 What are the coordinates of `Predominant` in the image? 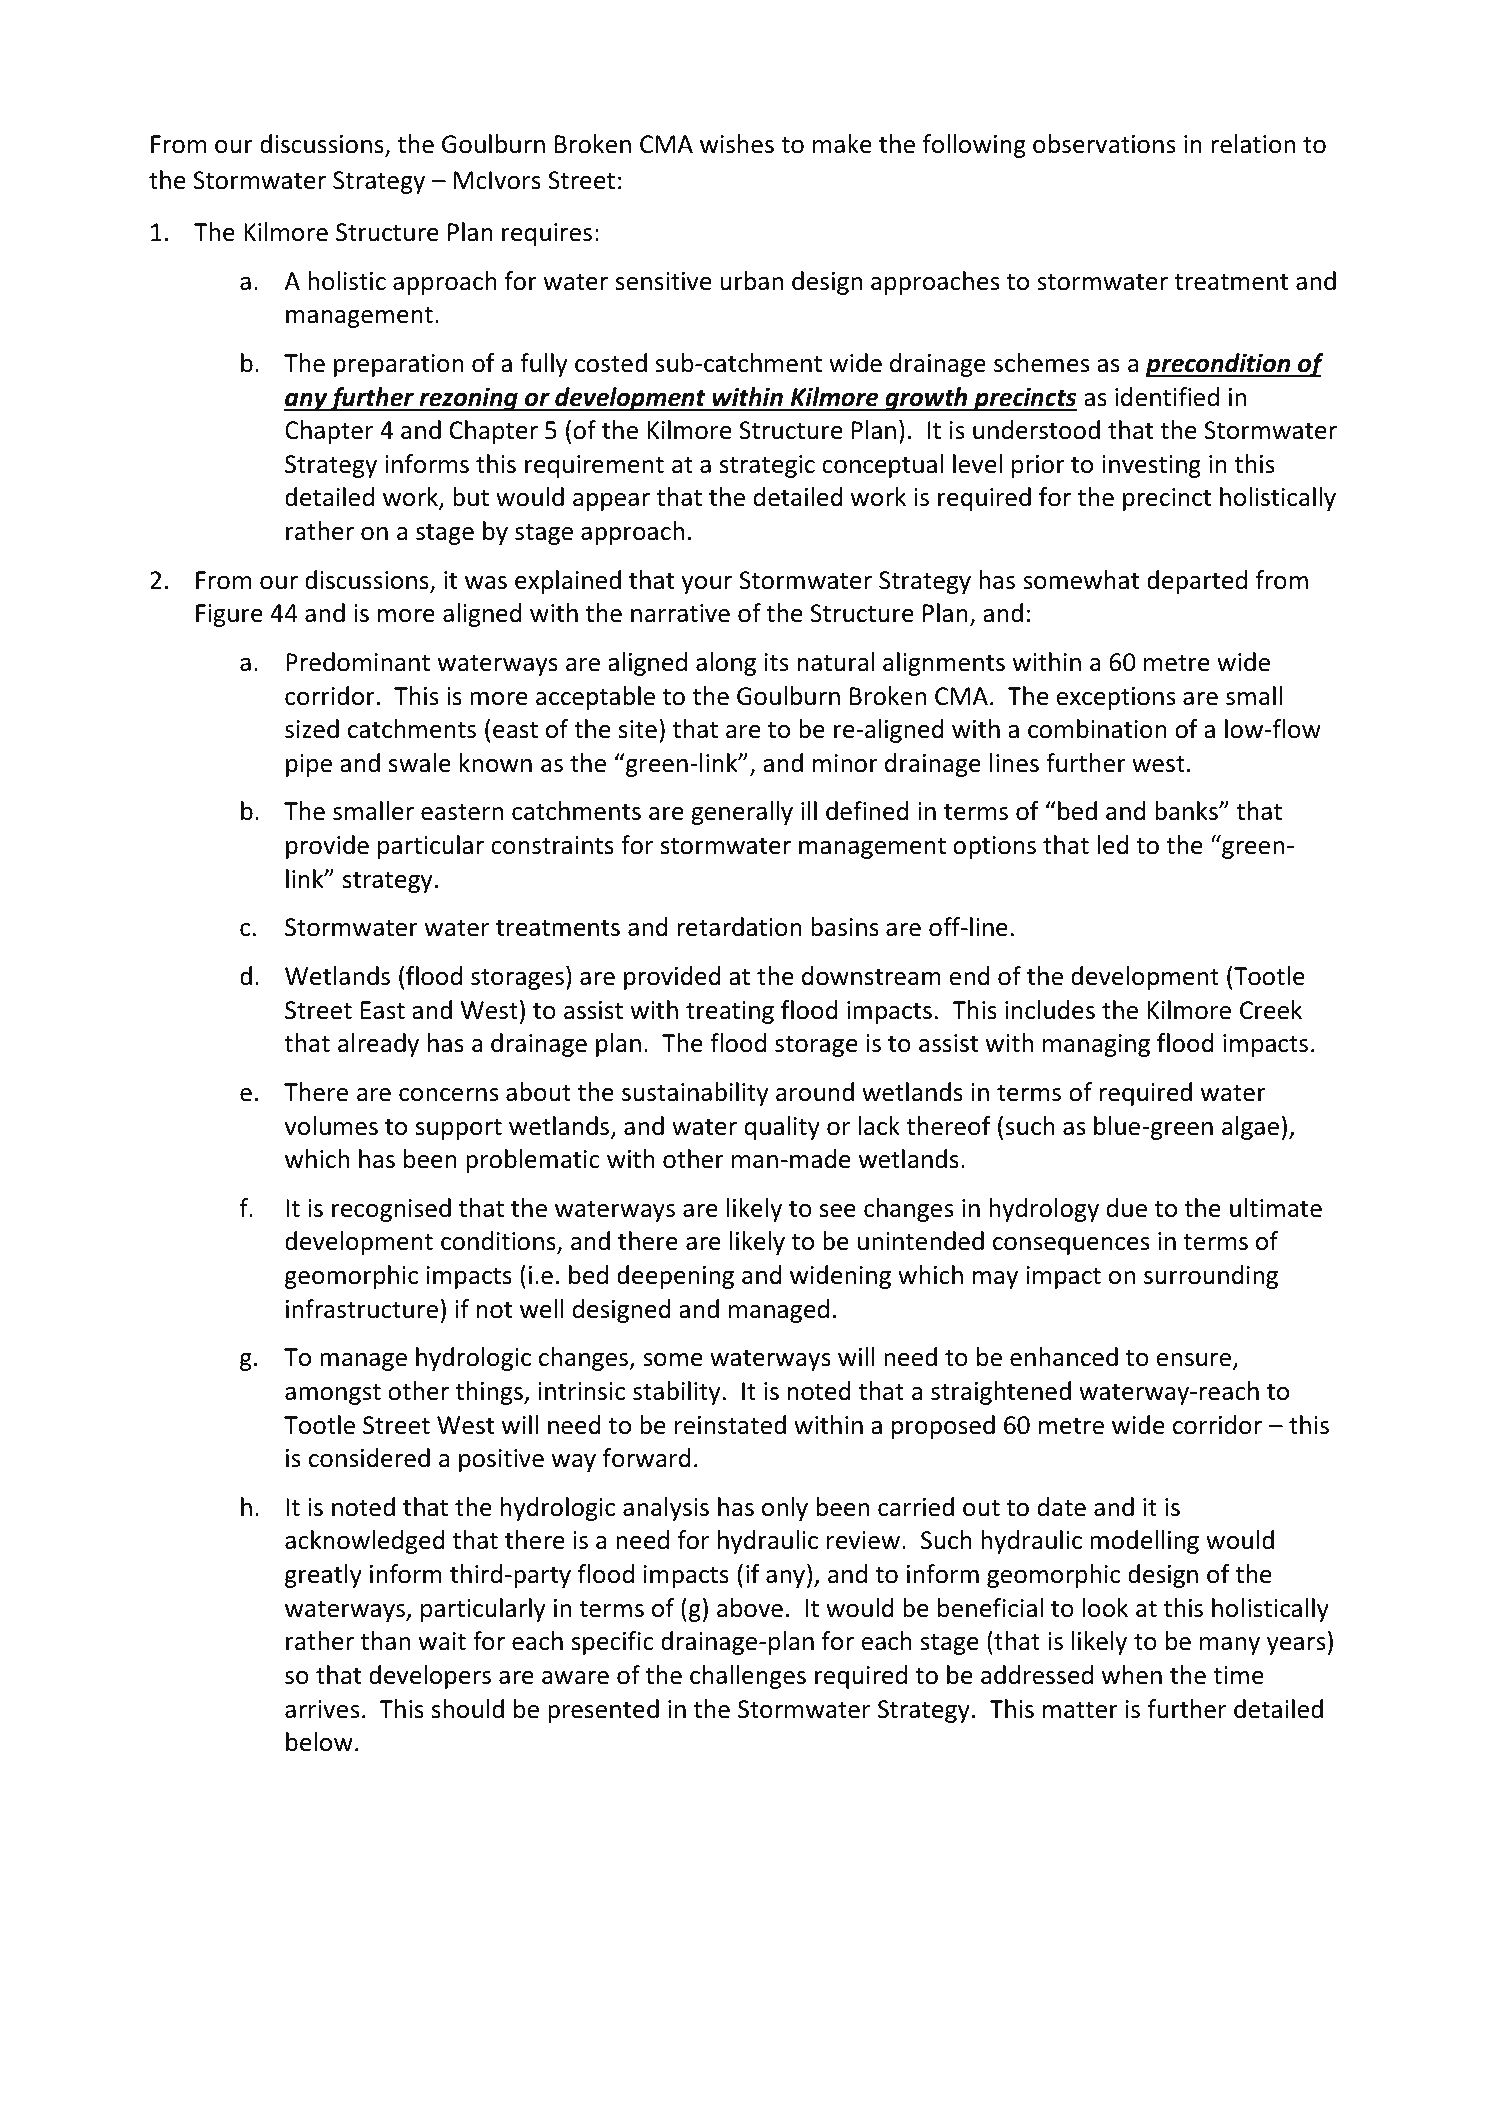 It's located at (358, 662).
